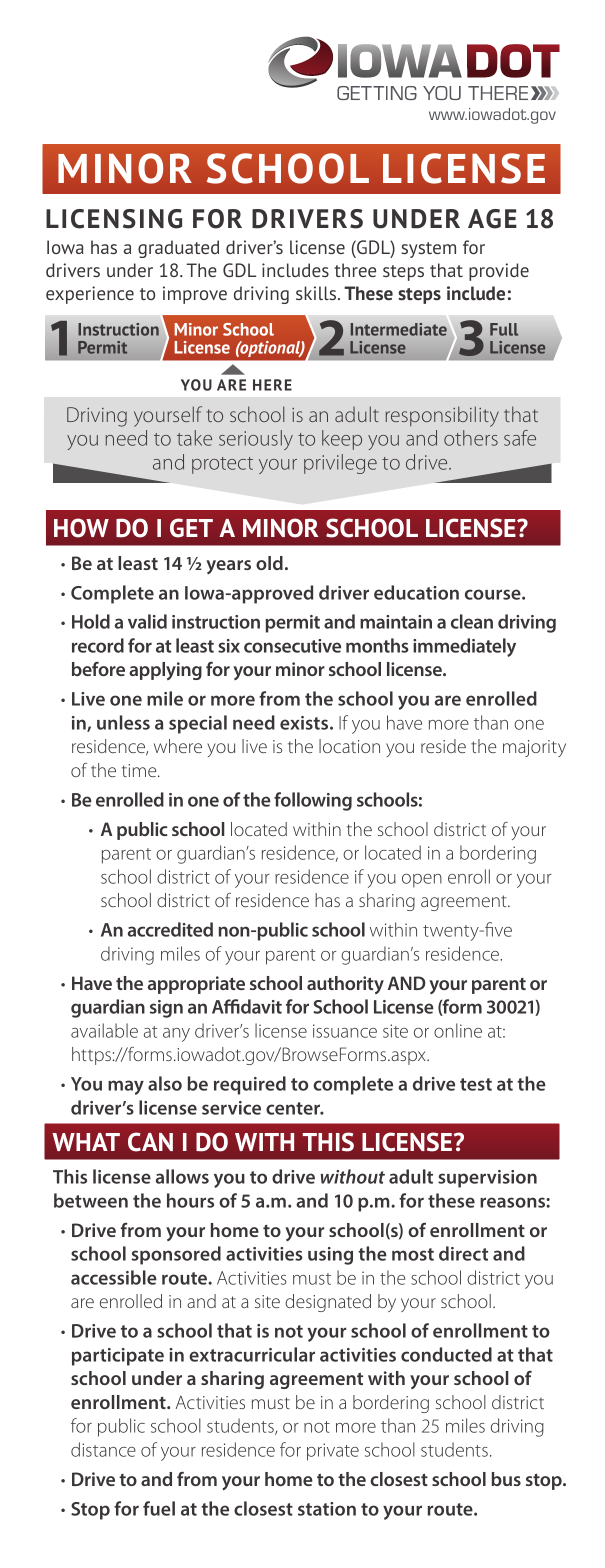 This screenshot has height=1568, width=605. Describe the element at coordinates (333, 1452) in the screenshot. I see `private` at that location.
